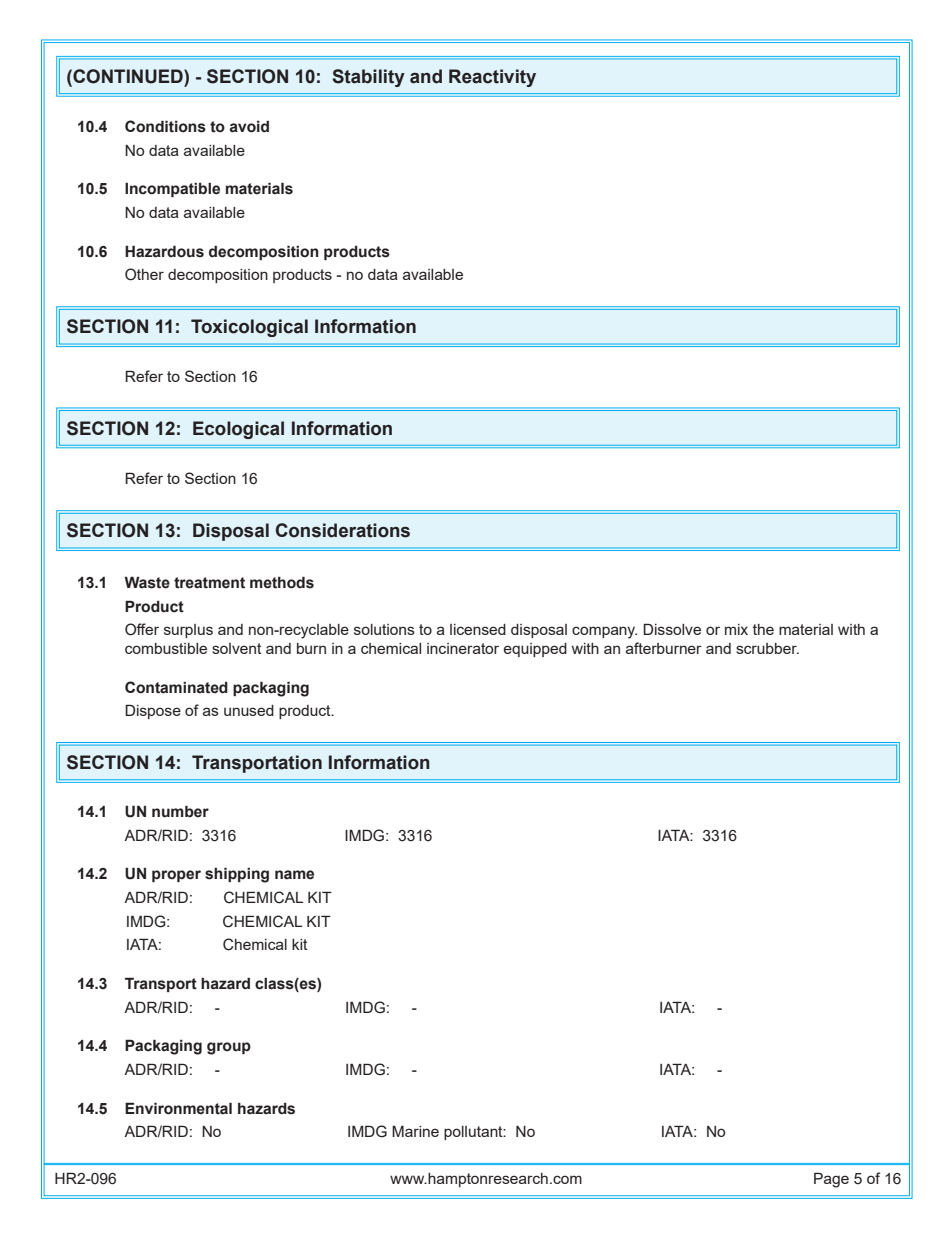 The width and height of the screenshot is (952, 1233). I want to click on Dissolve, so click(672, 629).
